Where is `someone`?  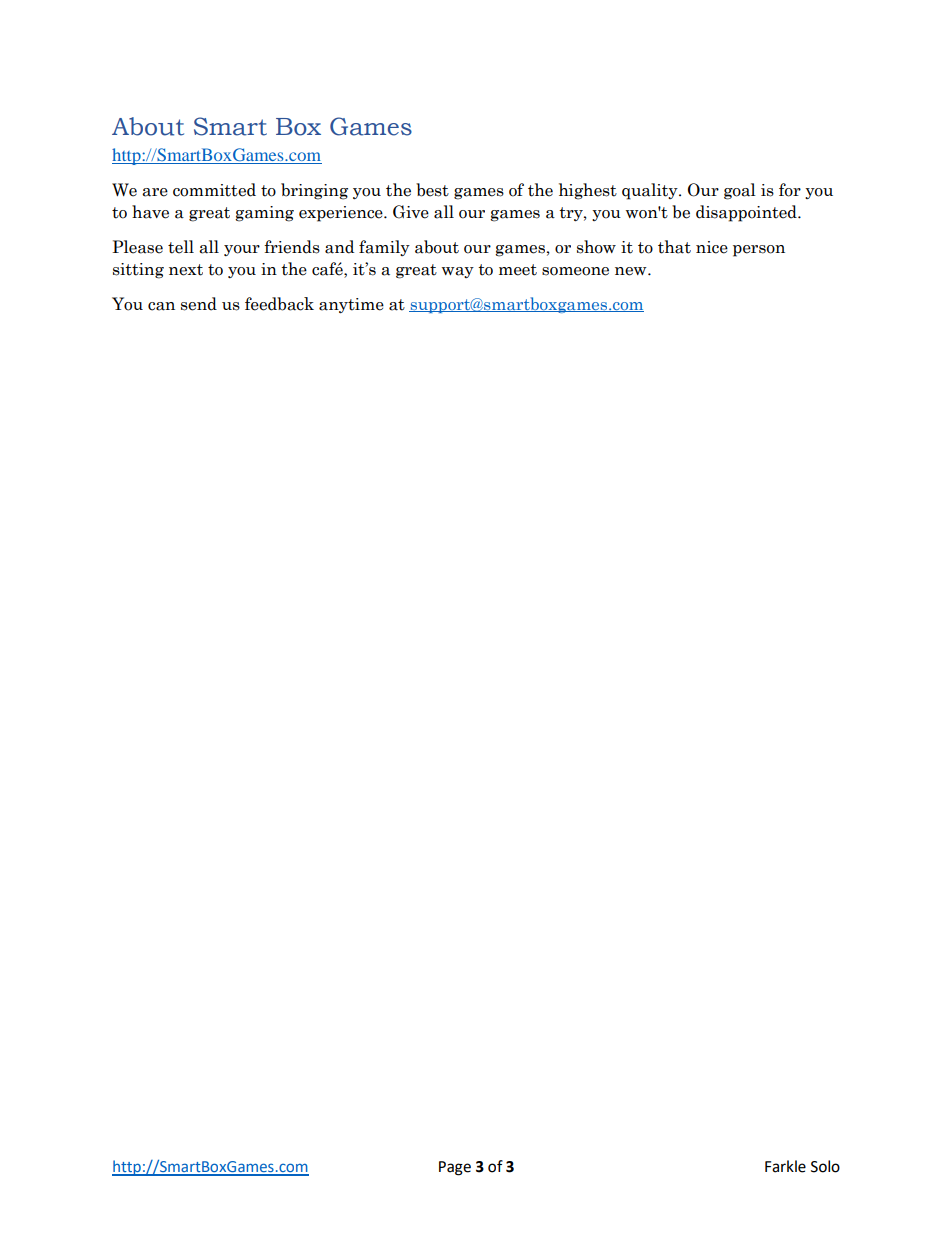
someone is located at coordinates (575, 271).
